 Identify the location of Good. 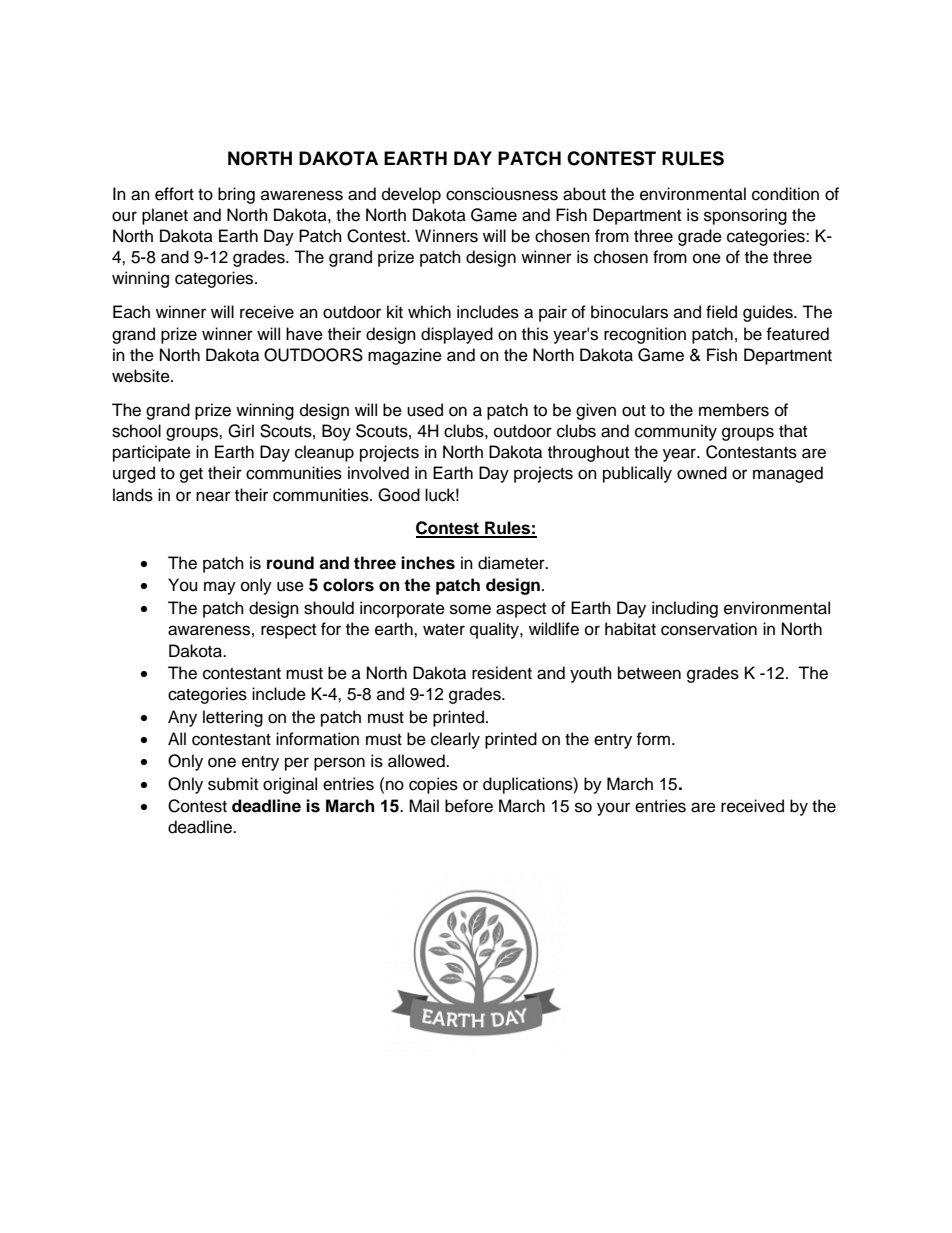
(399, 495).
